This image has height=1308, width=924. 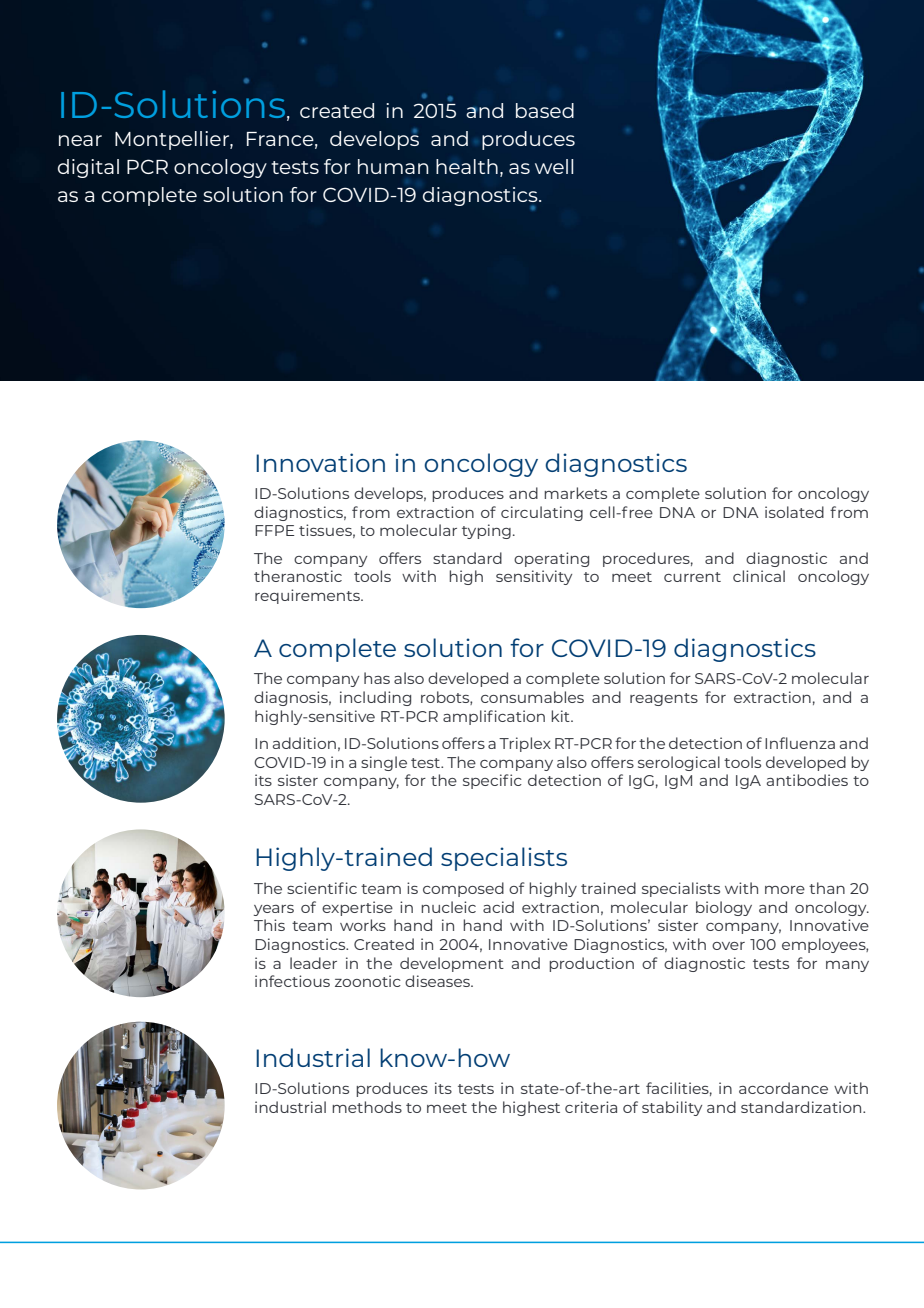 I want to click on methods, so click(x=367, y=1107).
